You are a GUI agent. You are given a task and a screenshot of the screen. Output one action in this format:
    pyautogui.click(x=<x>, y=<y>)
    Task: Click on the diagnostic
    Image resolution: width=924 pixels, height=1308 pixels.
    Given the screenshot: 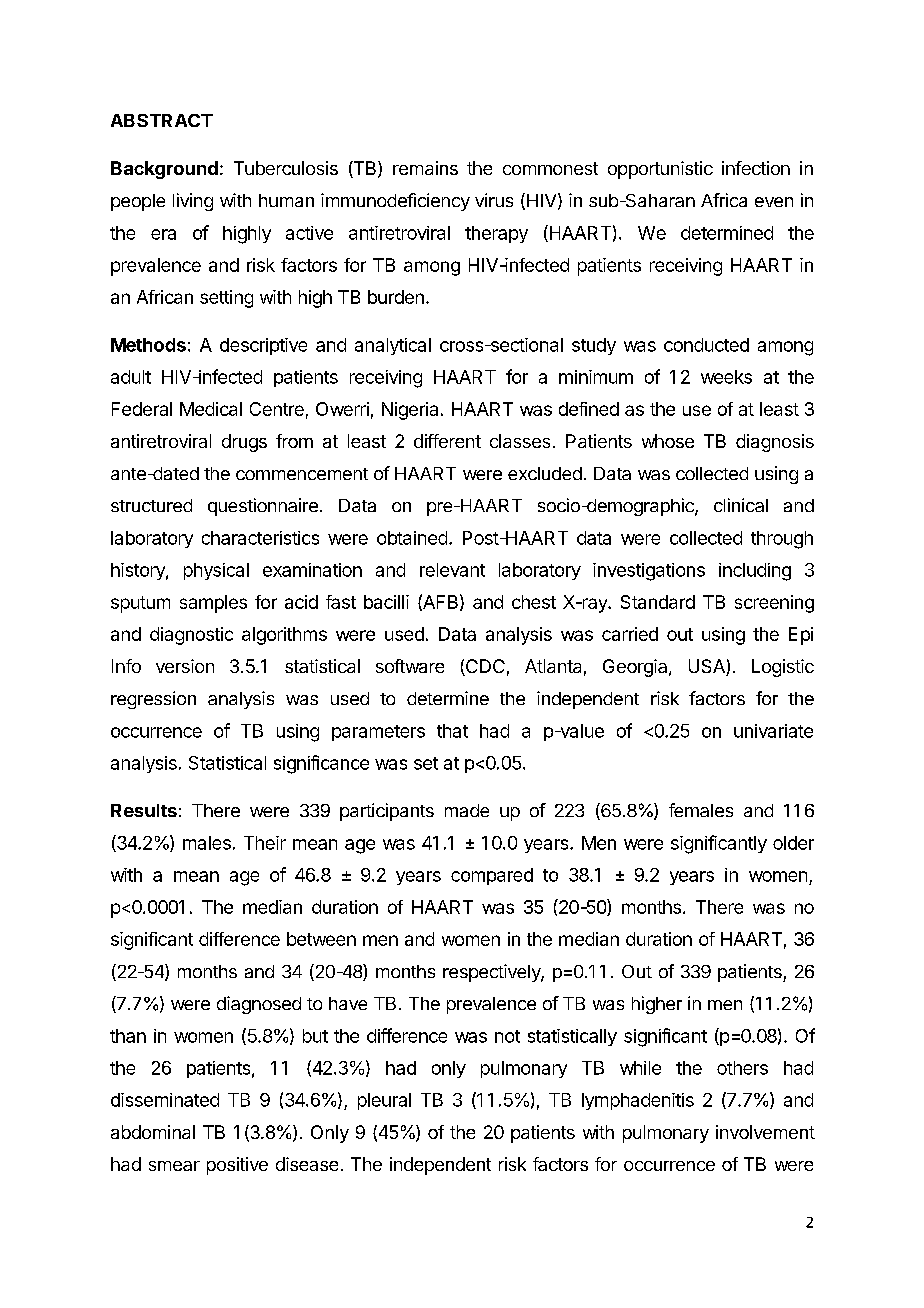 What is the action you would take?
    pyautogui.click(x=191, y=636)
